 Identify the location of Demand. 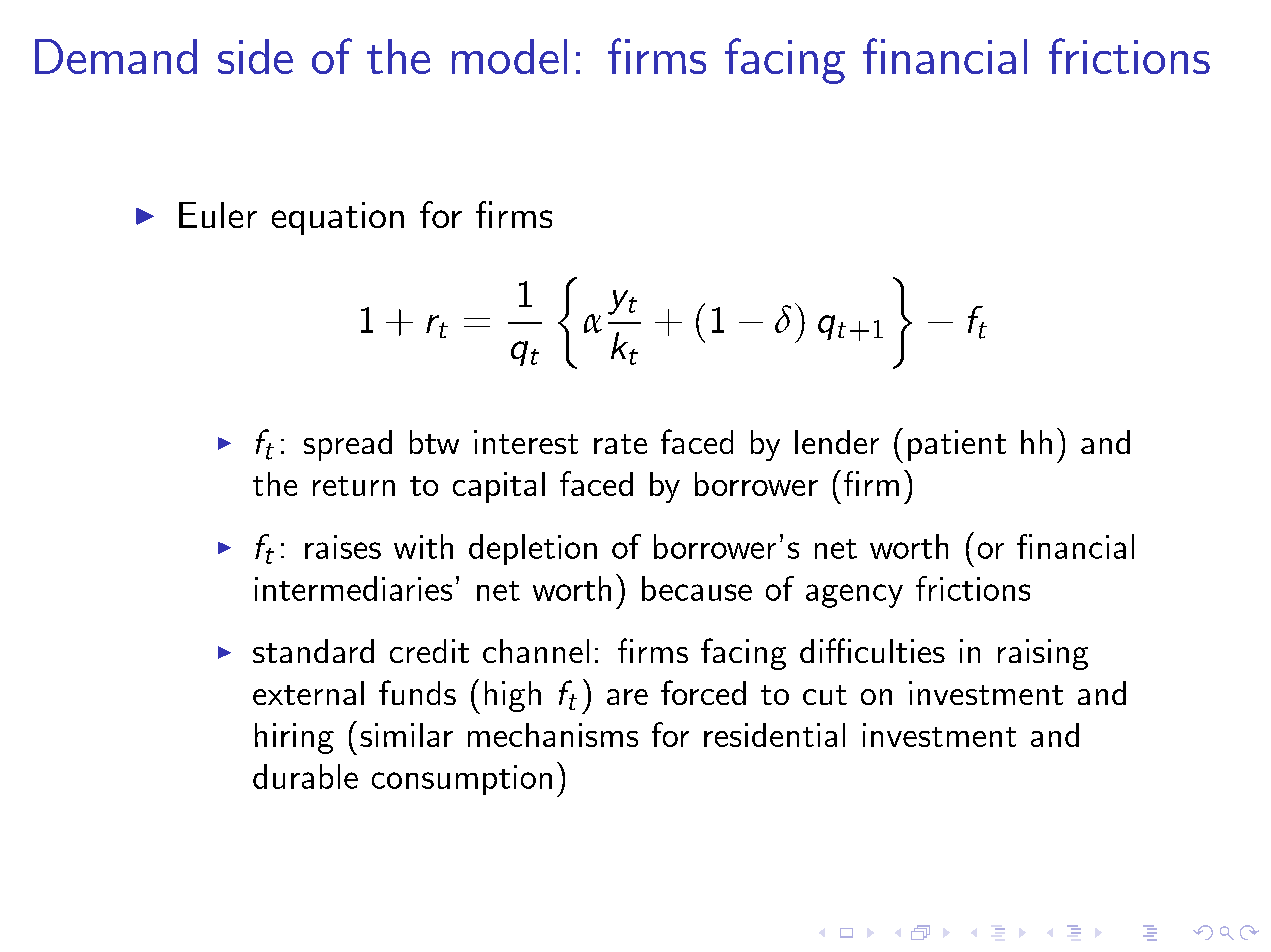
(116, 56).
